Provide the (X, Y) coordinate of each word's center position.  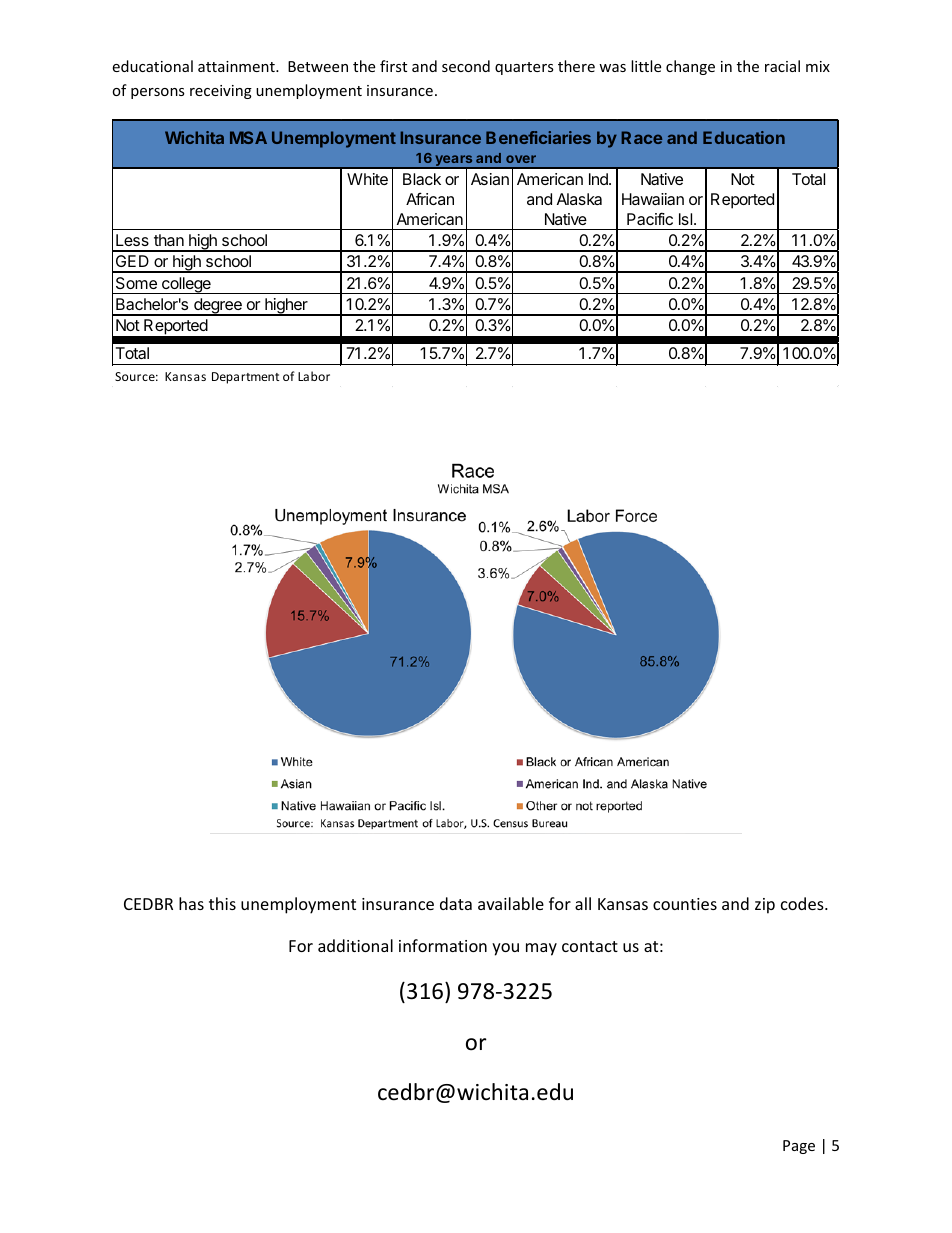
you (505, 949)
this (222, 903)
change (690, 67)
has (191, 903)
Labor (314, 376)
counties (685, 904)
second (466, 66)
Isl (687, 219)
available (511, 903)
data (456, 903)
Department (245, 378)
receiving (221, 92)
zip (765, 906)
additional (355, 945)
